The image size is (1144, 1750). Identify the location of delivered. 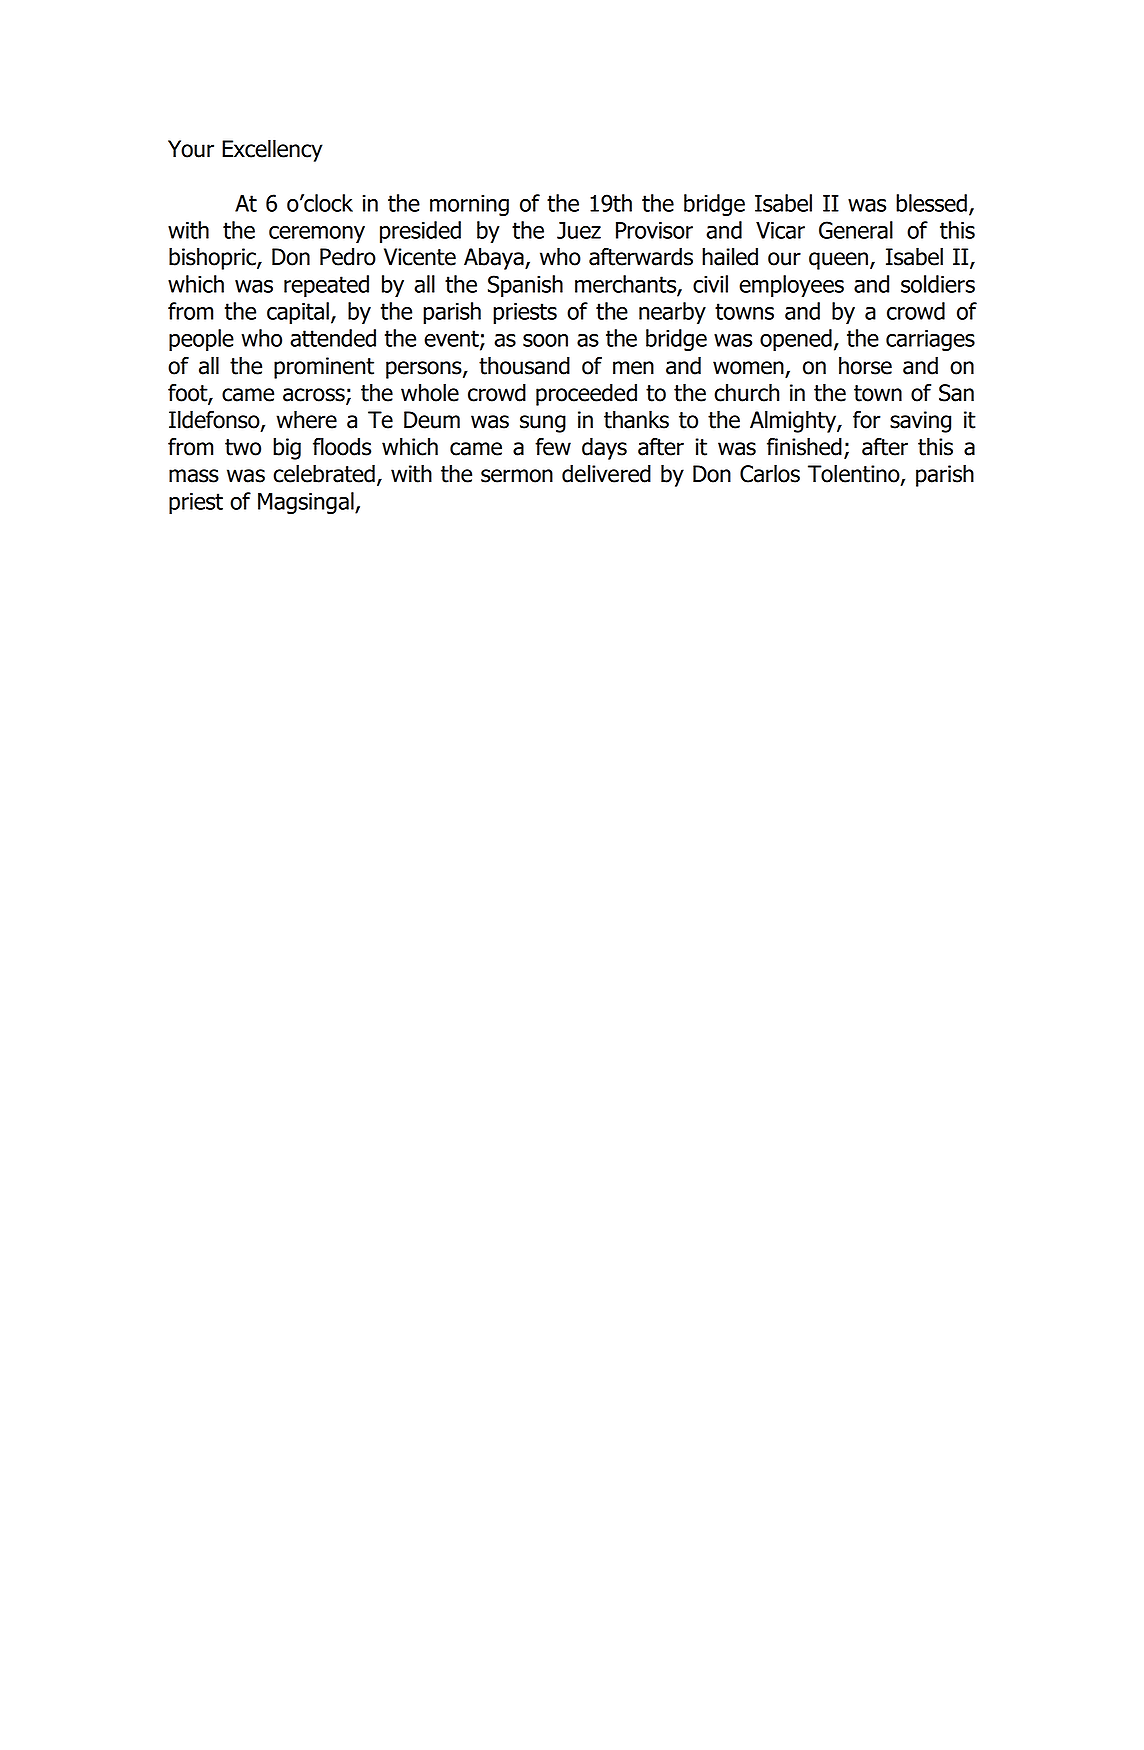
(606, 473).
